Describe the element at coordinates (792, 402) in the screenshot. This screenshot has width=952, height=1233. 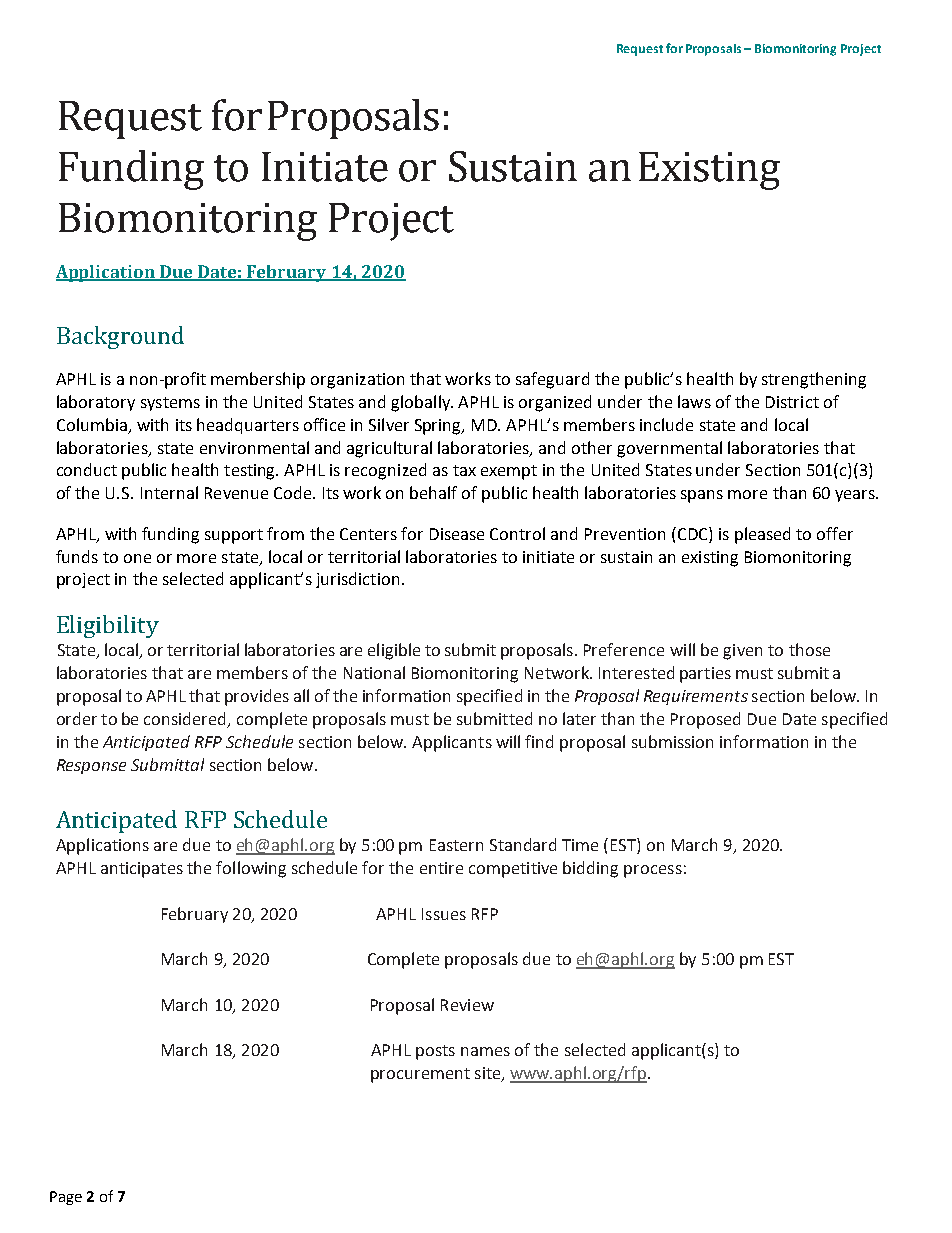
I see `District` at that location.
